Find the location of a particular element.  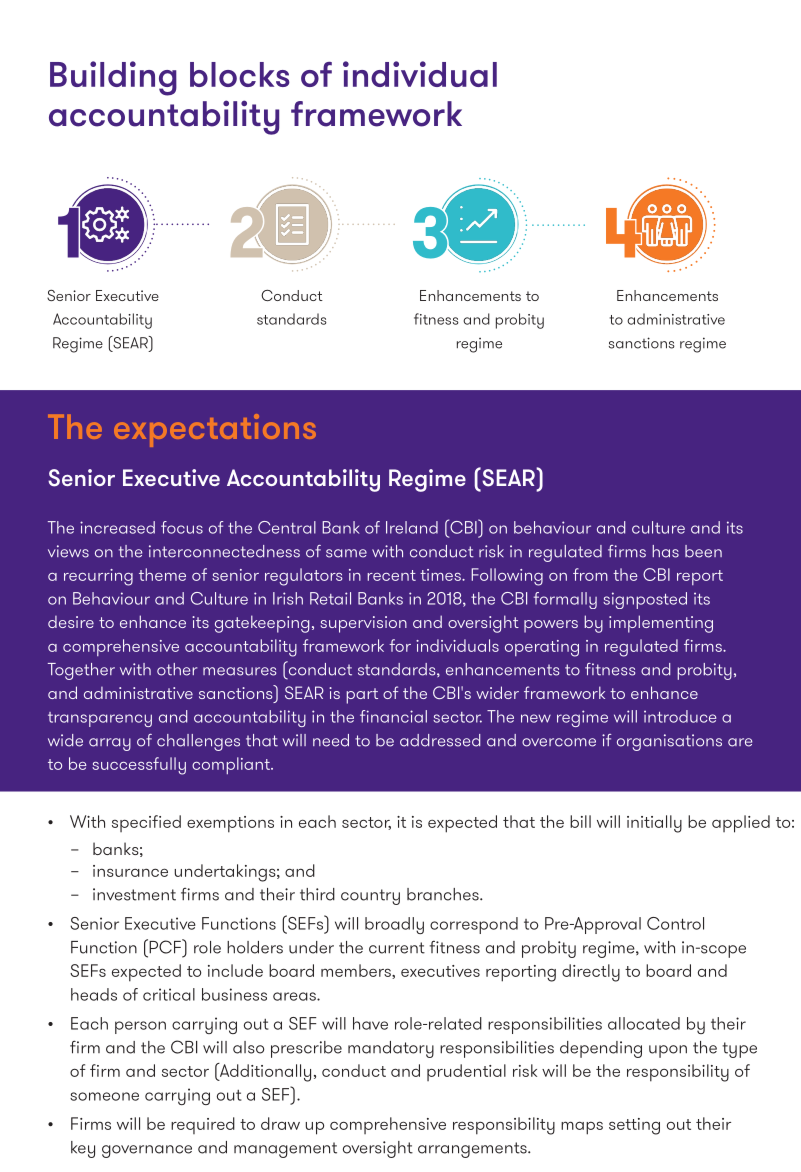

been is located at coordinates (703, 551).
